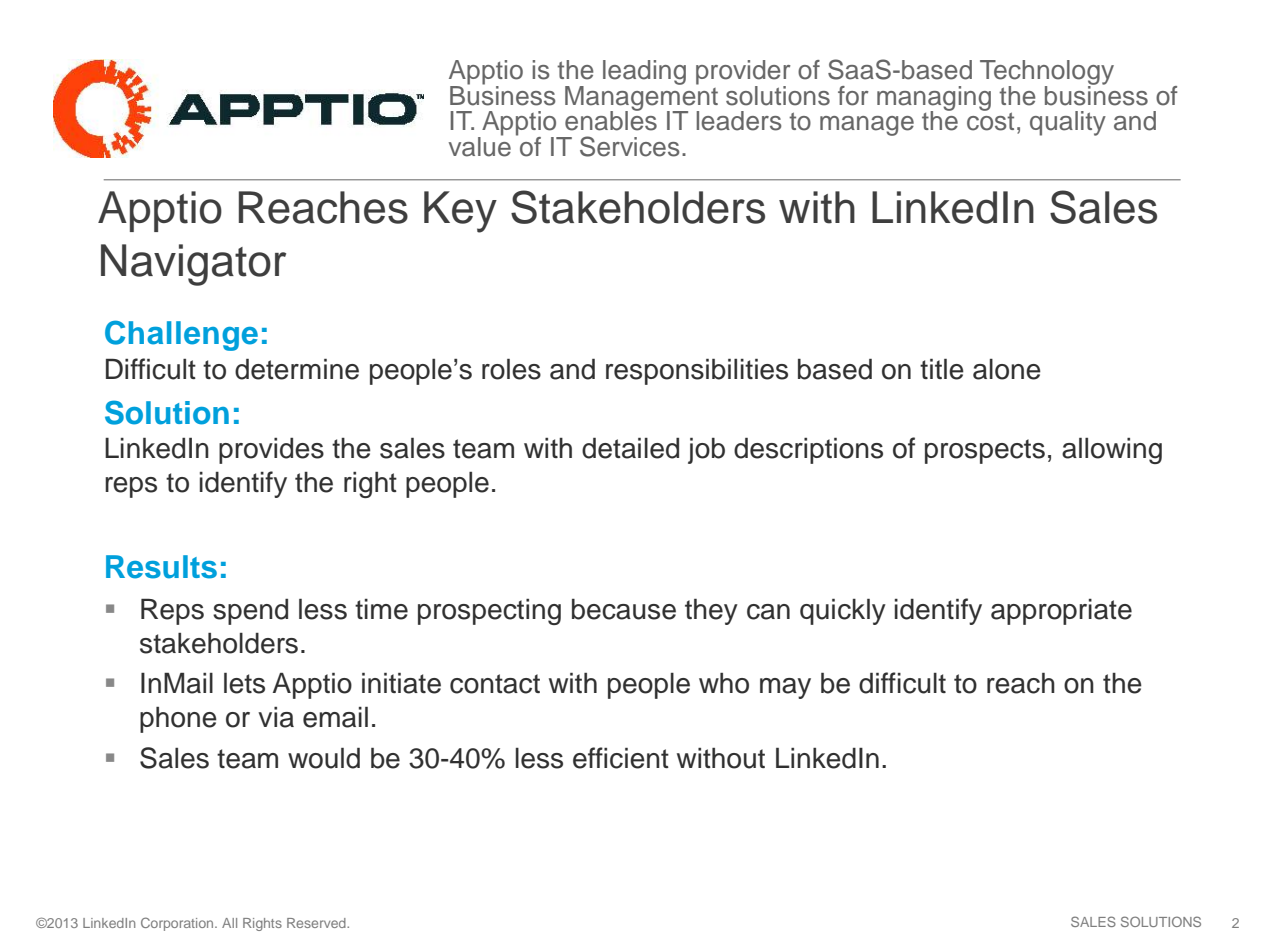 Image resolution: width=1270 pixels, height=952 pixels. Describe the element at coordinates (480, 145) in the screenshot. I see `value` at that location.
